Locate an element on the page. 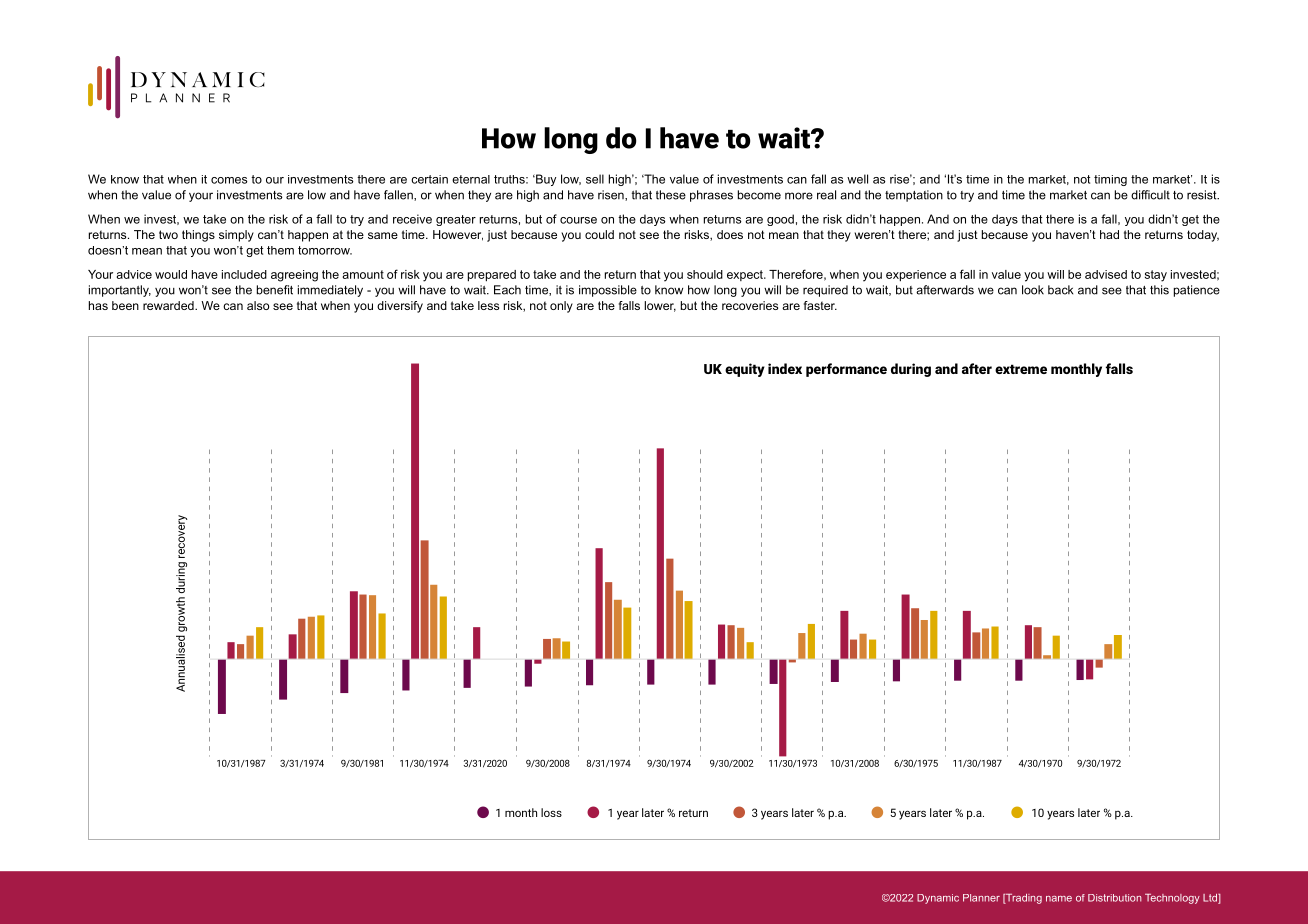 The height and width of the page is (924, 1308). loss is located at coordinates (551, 812).
